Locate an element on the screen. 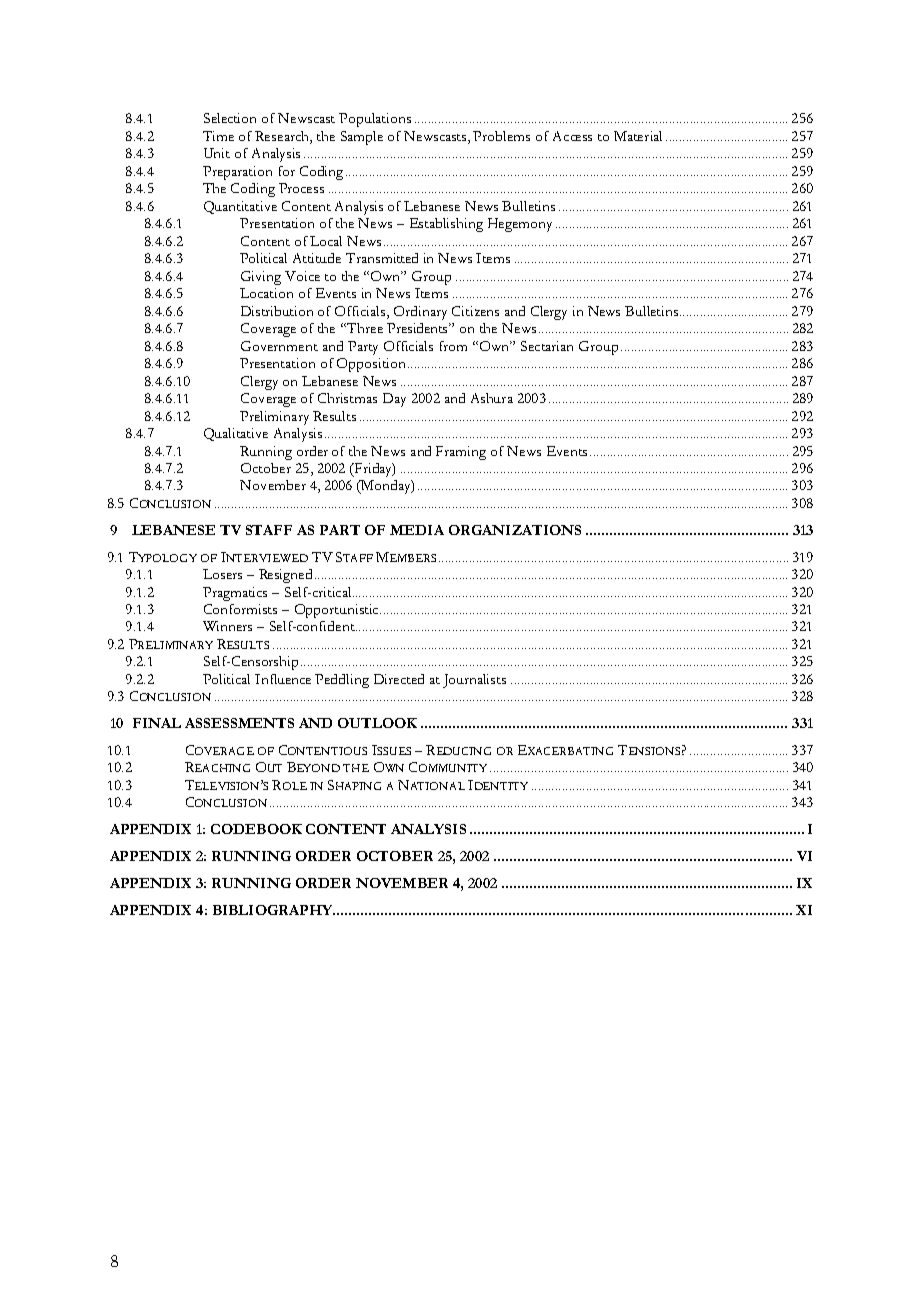  Access is located at coordinates (572, 136).
